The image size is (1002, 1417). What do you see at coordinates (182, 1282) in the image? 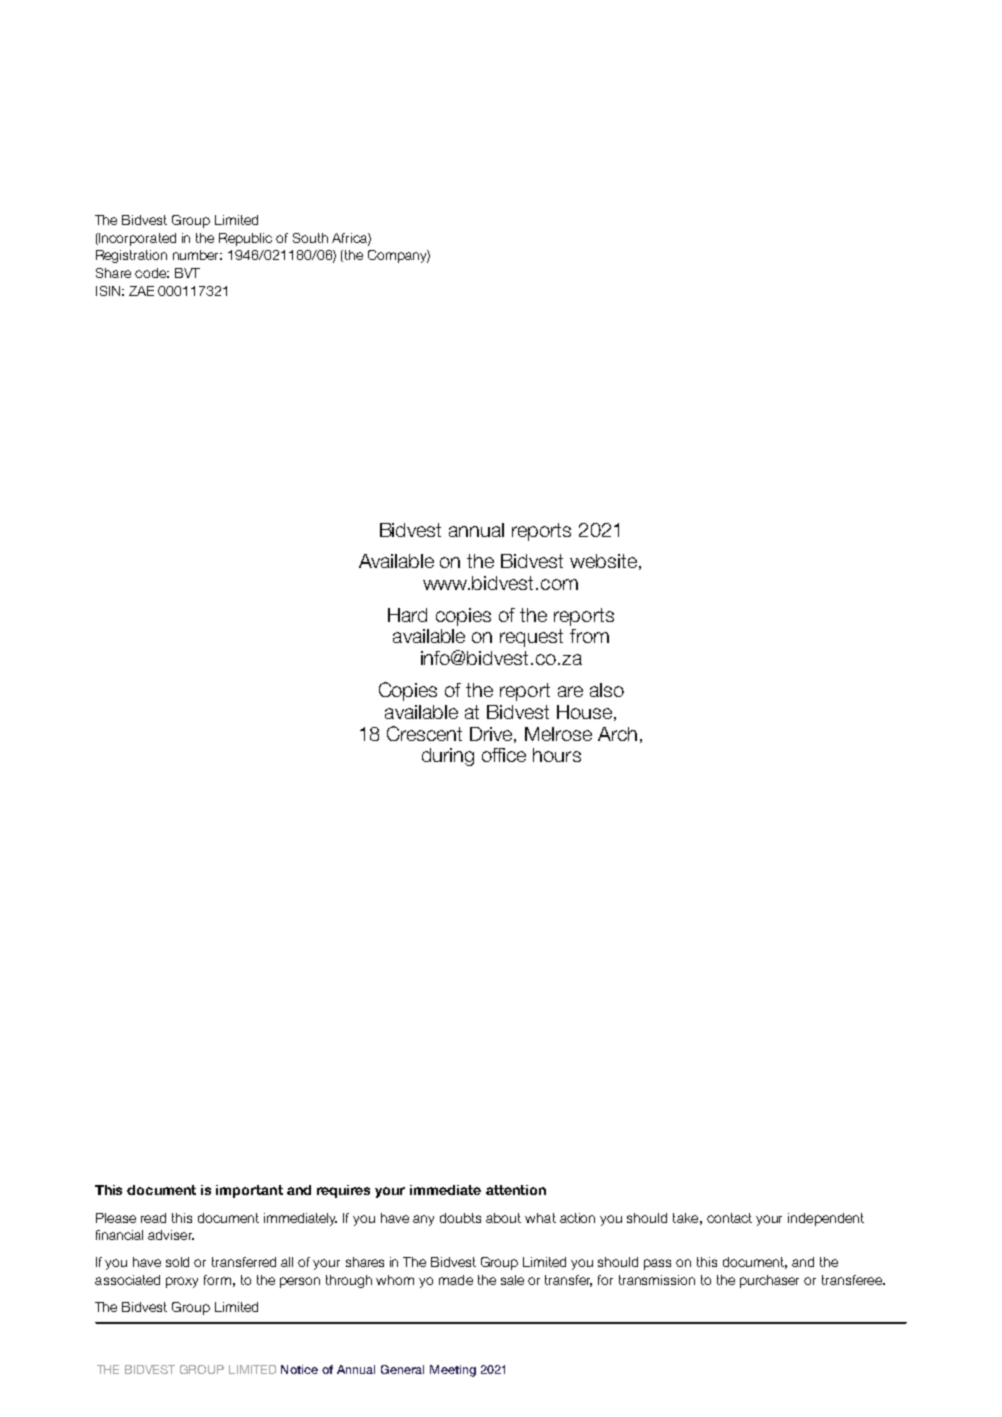
I see `proxy` at bounding box center [182, 1282].
